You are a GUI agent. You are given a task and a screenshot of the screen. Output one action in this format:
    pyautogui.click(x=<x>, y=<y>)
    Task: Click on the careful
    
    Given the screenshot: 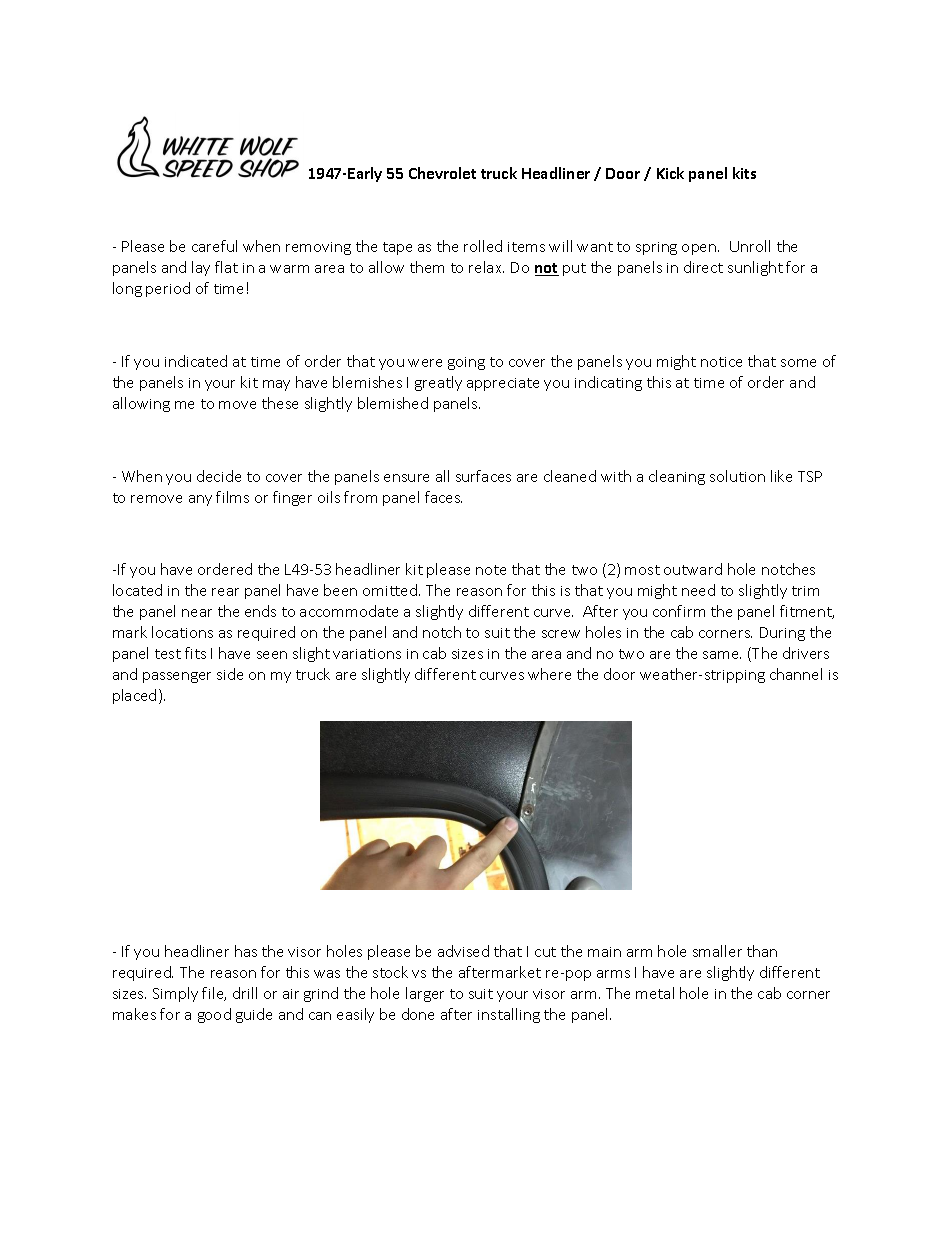 What is the action you would take?
    pyautogui.click(x=214, y=246)
